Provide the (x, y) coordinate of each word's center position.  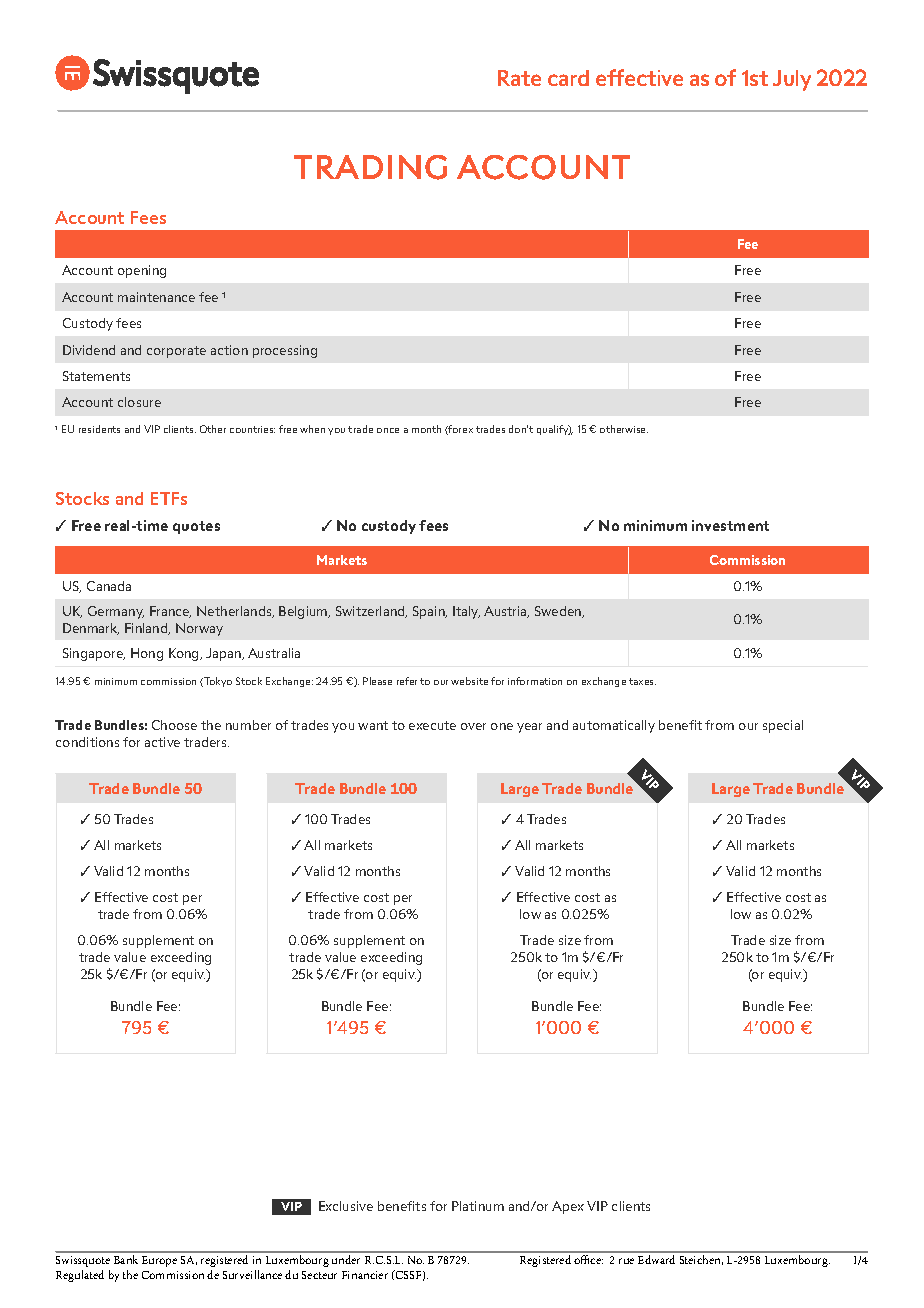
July (792, 80)
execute (432, 725)
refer (407, 681)
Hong (147, 654)
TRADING (370, 167)
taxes (642, 681)
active (162, 742)
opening (142, 271)
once (388, 430)
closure (139, 402)
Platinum (478, 1206)
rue (626, 1261)
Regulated (80, 1276)
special (783, 726)
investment (730, 525)
